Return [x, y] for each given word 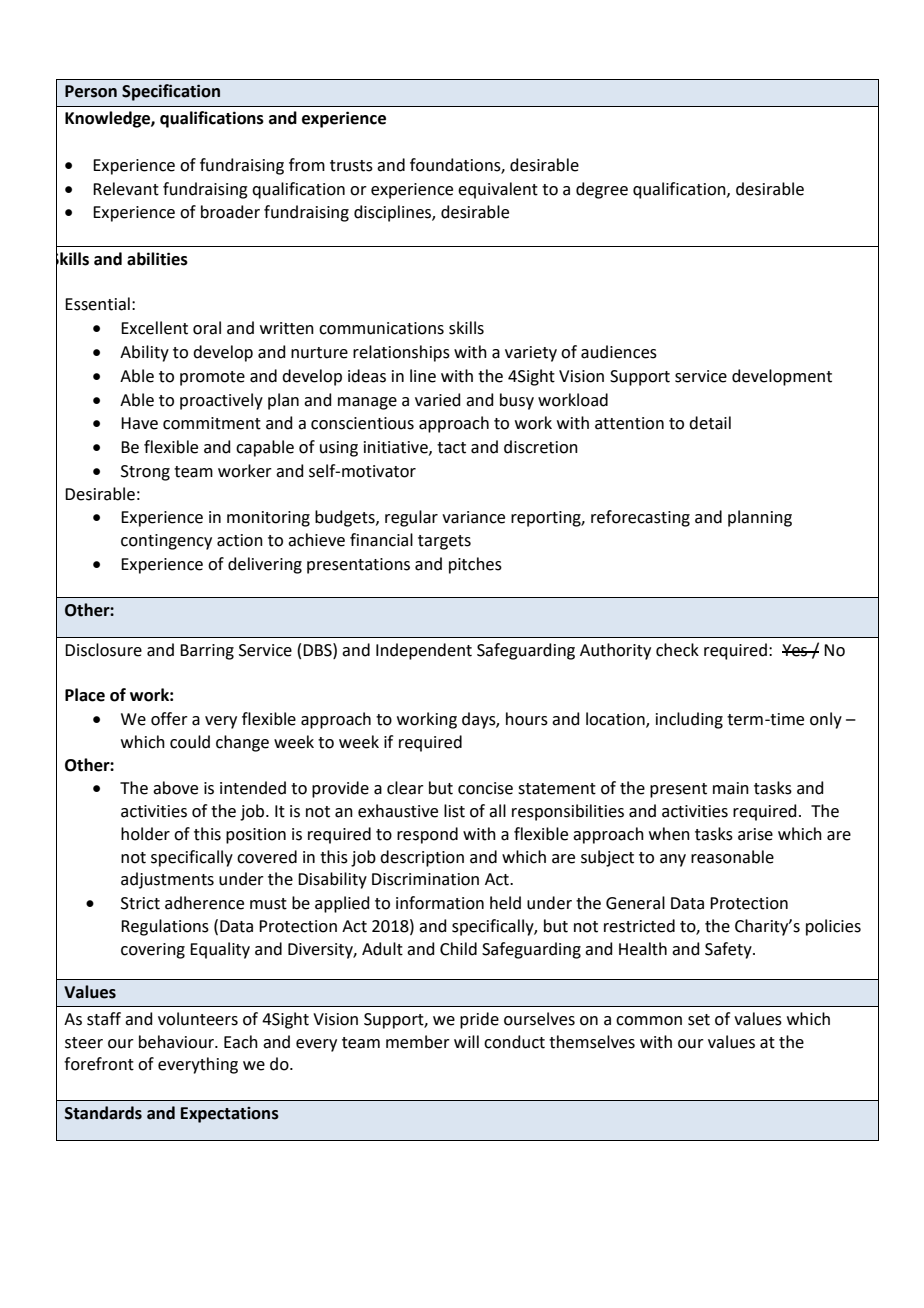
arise [755, 834]
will [466, 1041]
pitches [475, 565]
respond [427, 835]
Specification [171, 92]
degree [602, 190]
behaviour [177, 1042]
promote [212, 378]
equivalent [498, 190]
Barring [207, 652]
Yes [796, 650]
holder [145, 834]
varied [438, 400]
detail [710, 423]
